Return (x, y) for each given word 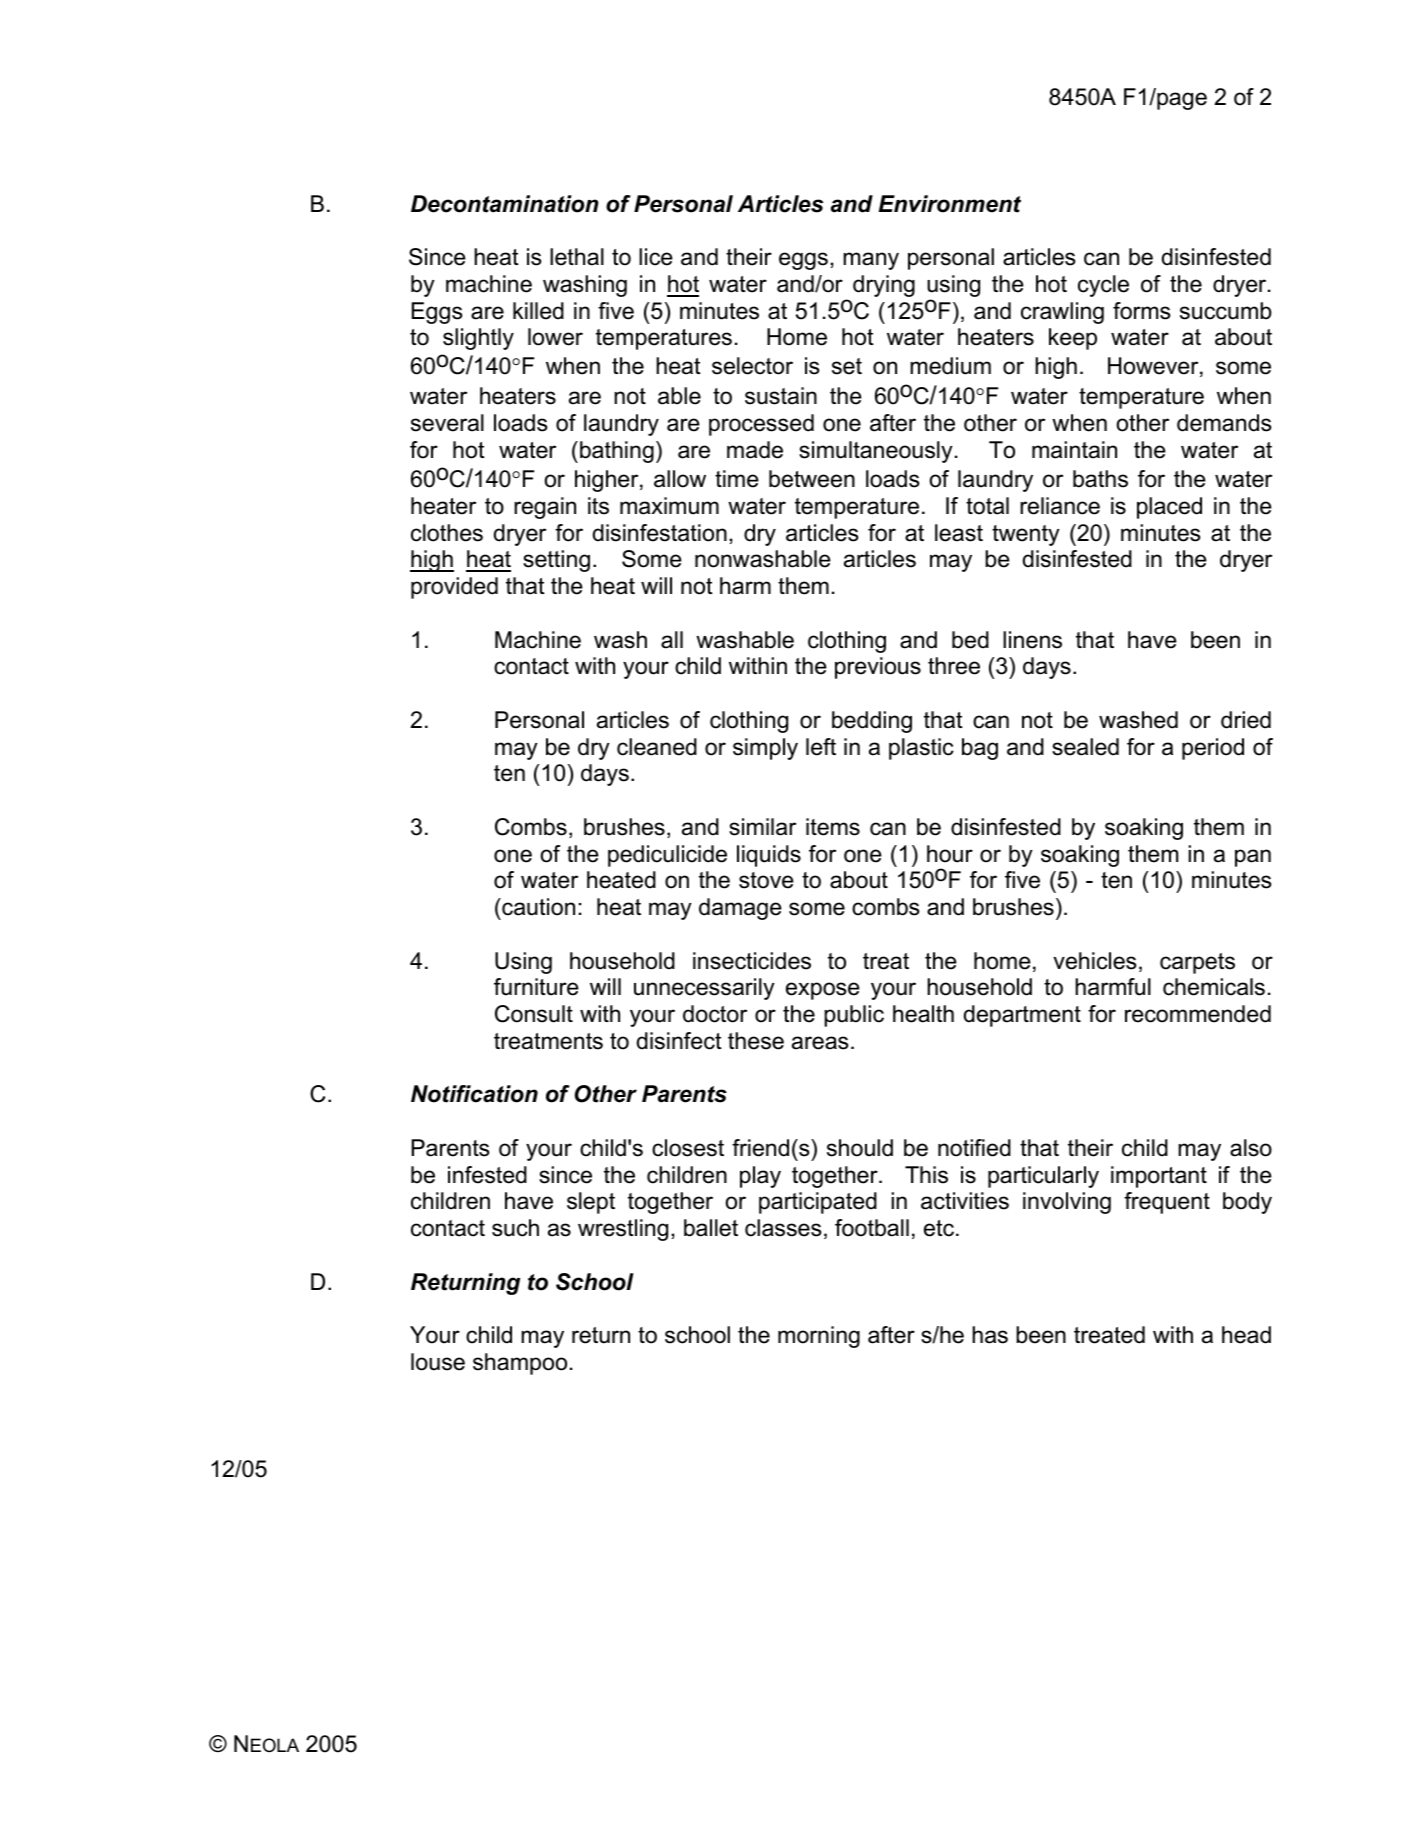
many (871, 261)
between (812, 479)
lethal (577, 257)
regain (545, 508)
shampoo (520, 1364)
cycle (1103, 286)
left (821, 747)
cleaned (657, 747)
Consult (534, 1014)
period (1213, 749)
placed (1169, 508)
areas (820, 1043)
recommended (1198, 1014)
